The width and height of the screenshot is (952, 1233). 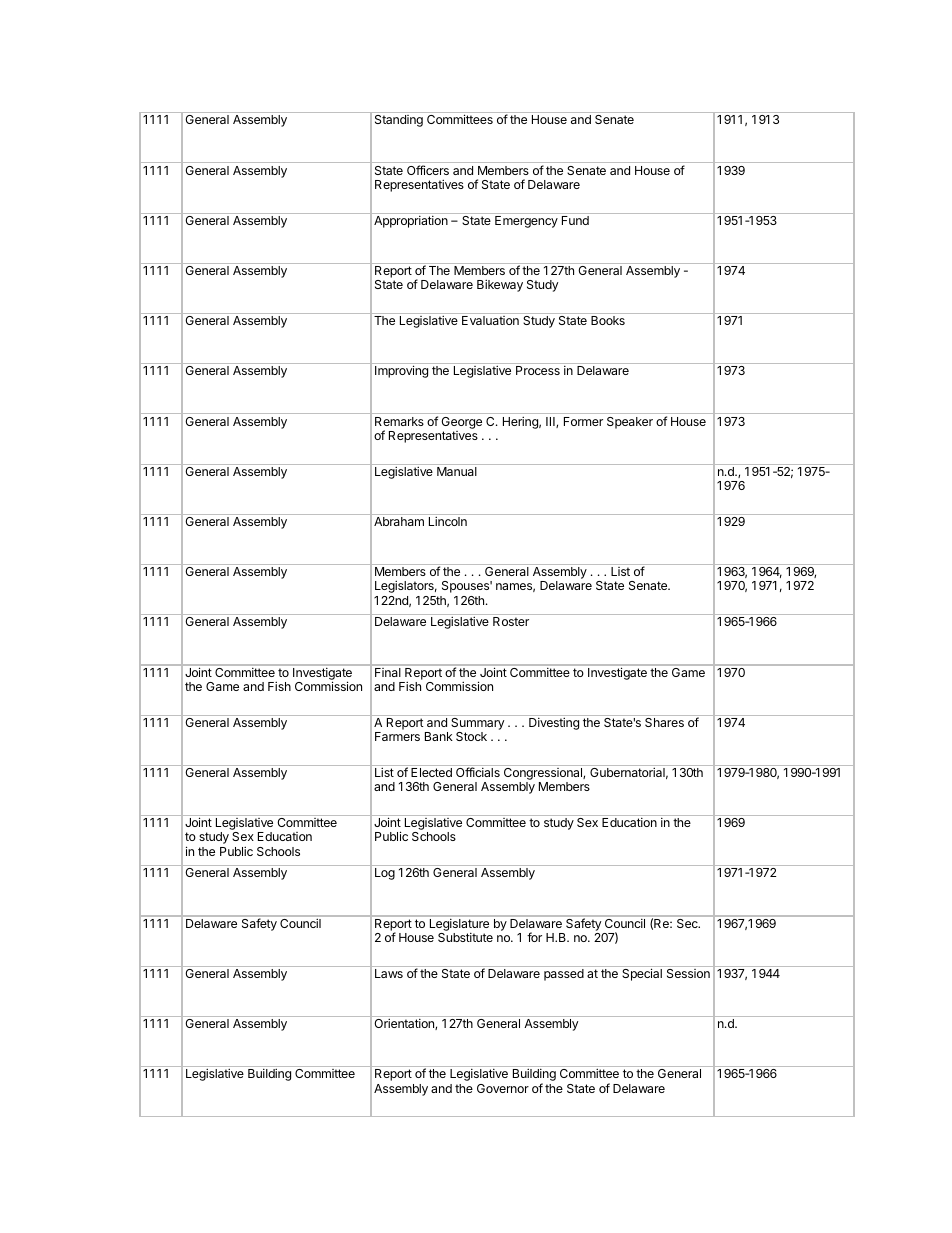 I want to click on Divesting, so click(x=554, y=723).
